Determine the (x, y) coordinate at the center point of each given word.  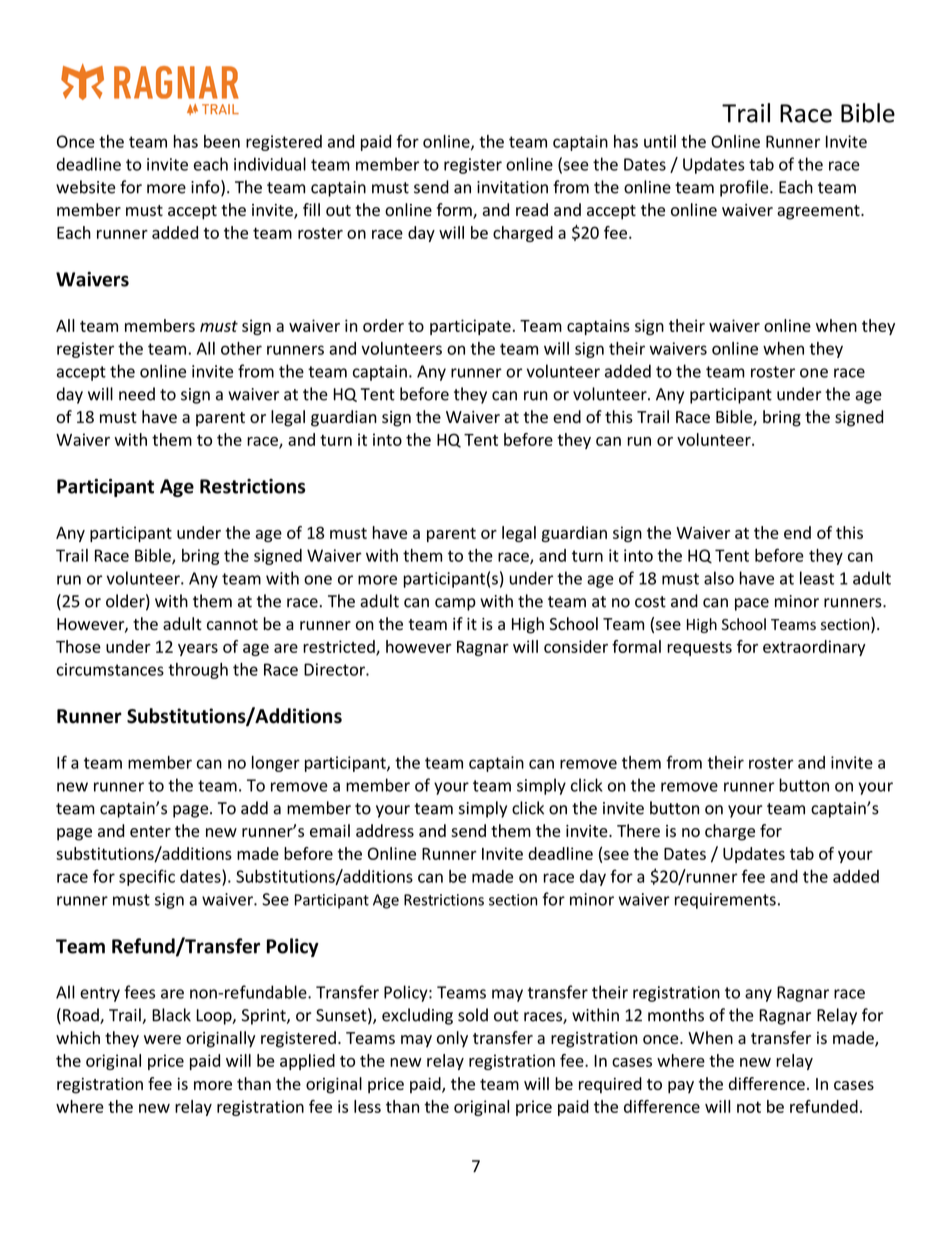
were (162, 1039)
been (222, 141)
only (452, 1039)
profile (745, 188)
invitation (512, 187)
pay (681, 1087)
